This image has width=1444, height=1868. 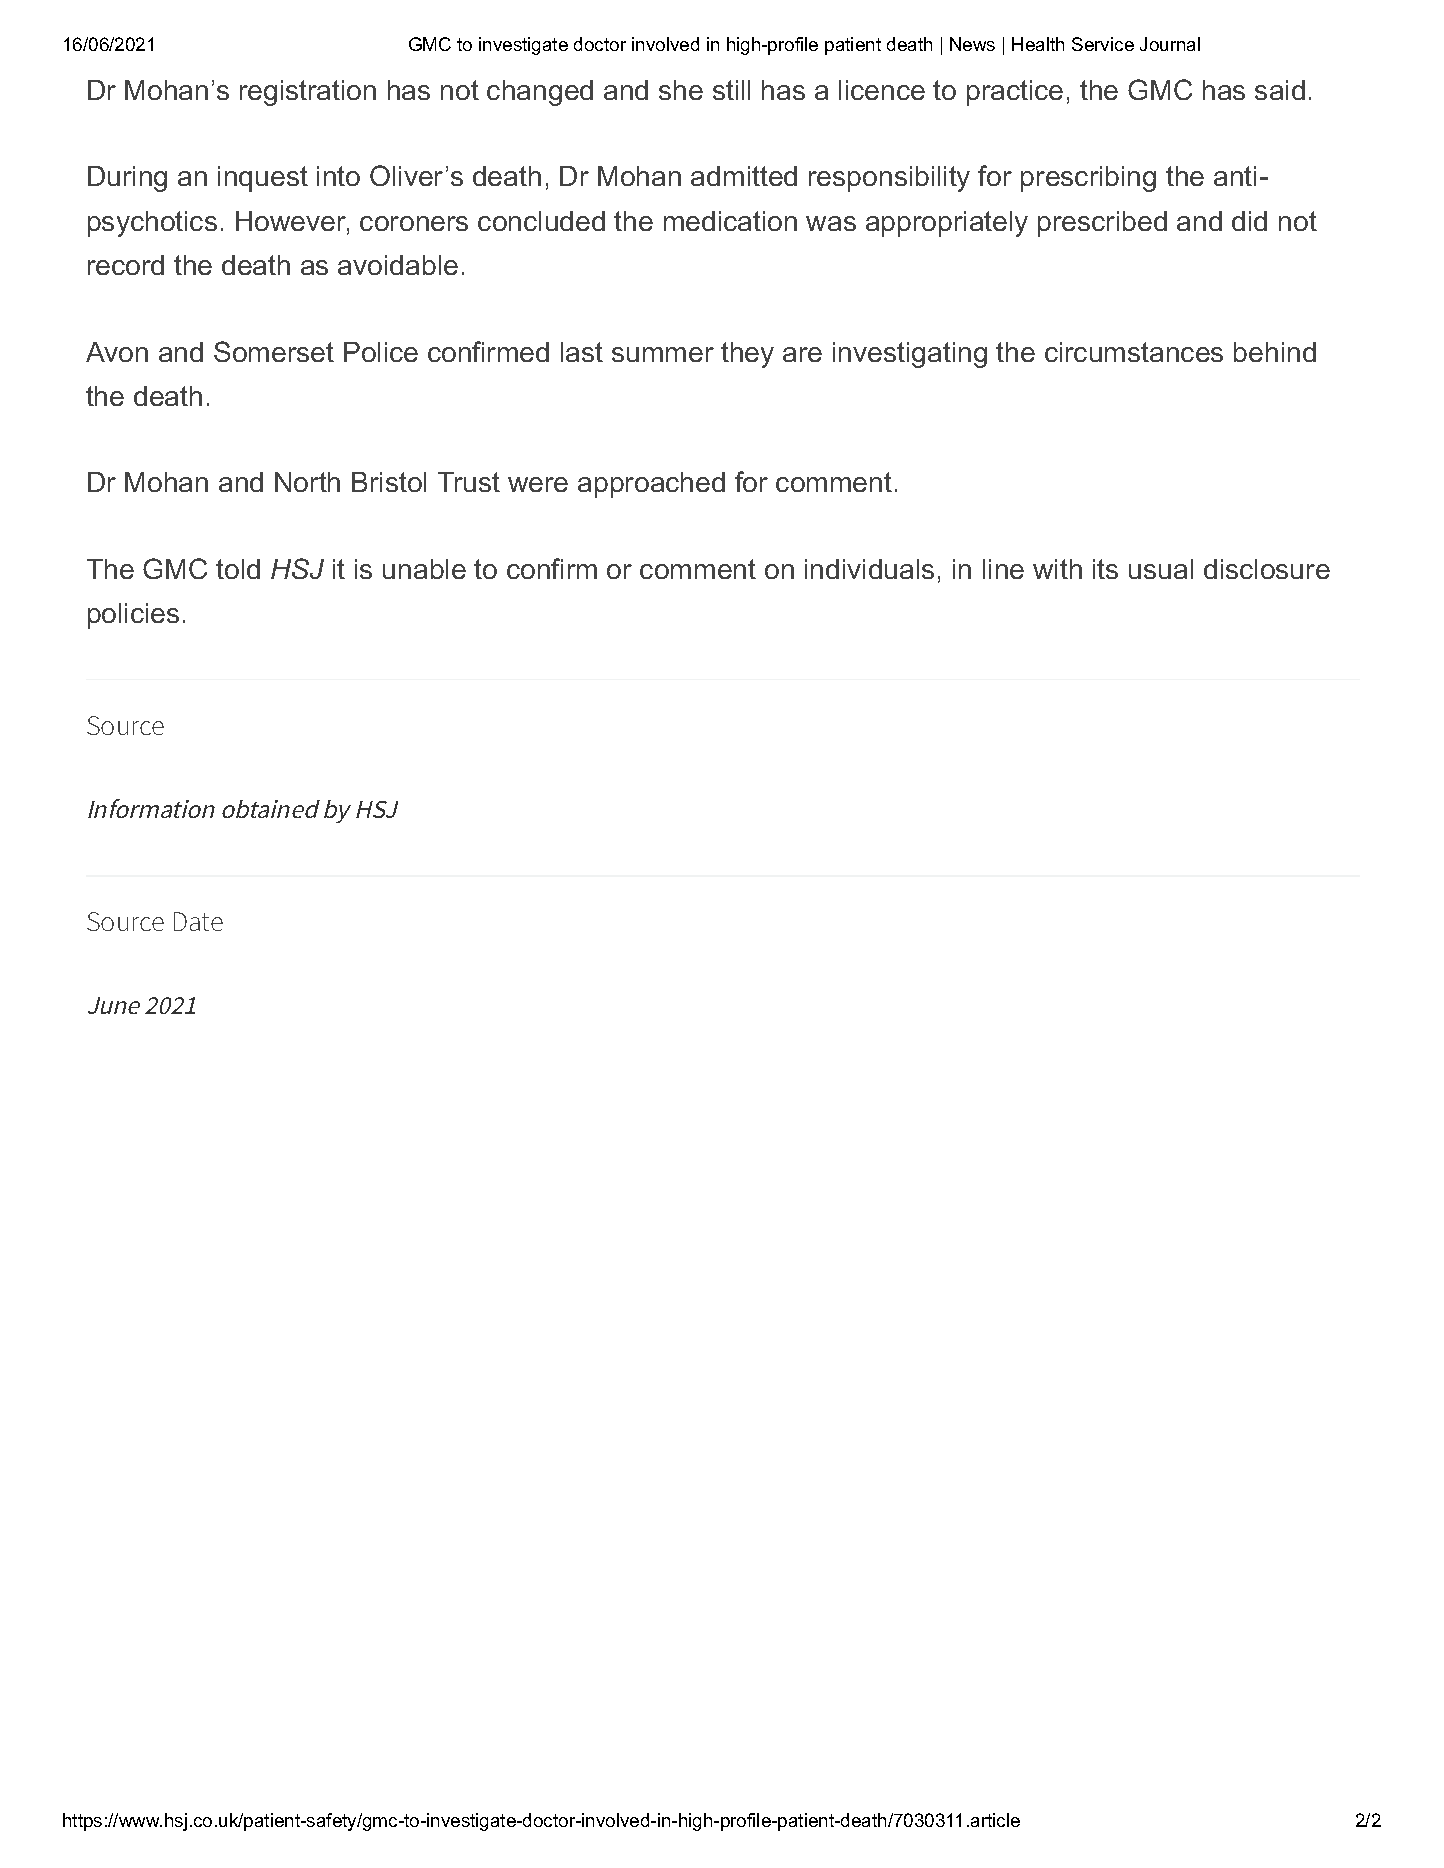 What do you see at coordinates (1134, 352) in the image?
I see `circumstances` at bounding box center [1134, 352].
